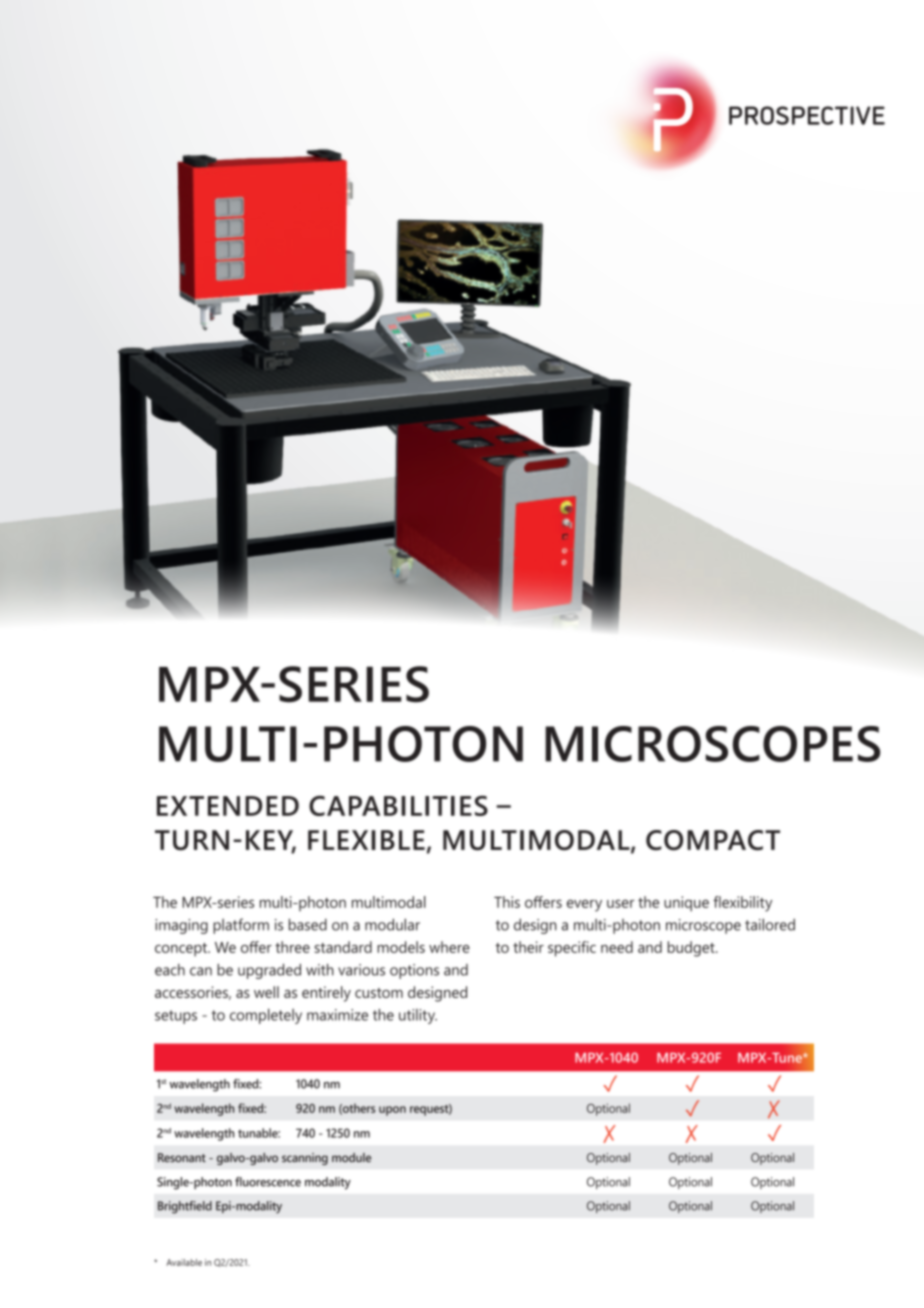 The image size is (924, 1308). Describe the element at coordinates (392, 1111) in the page. I see `upon` at that location.
